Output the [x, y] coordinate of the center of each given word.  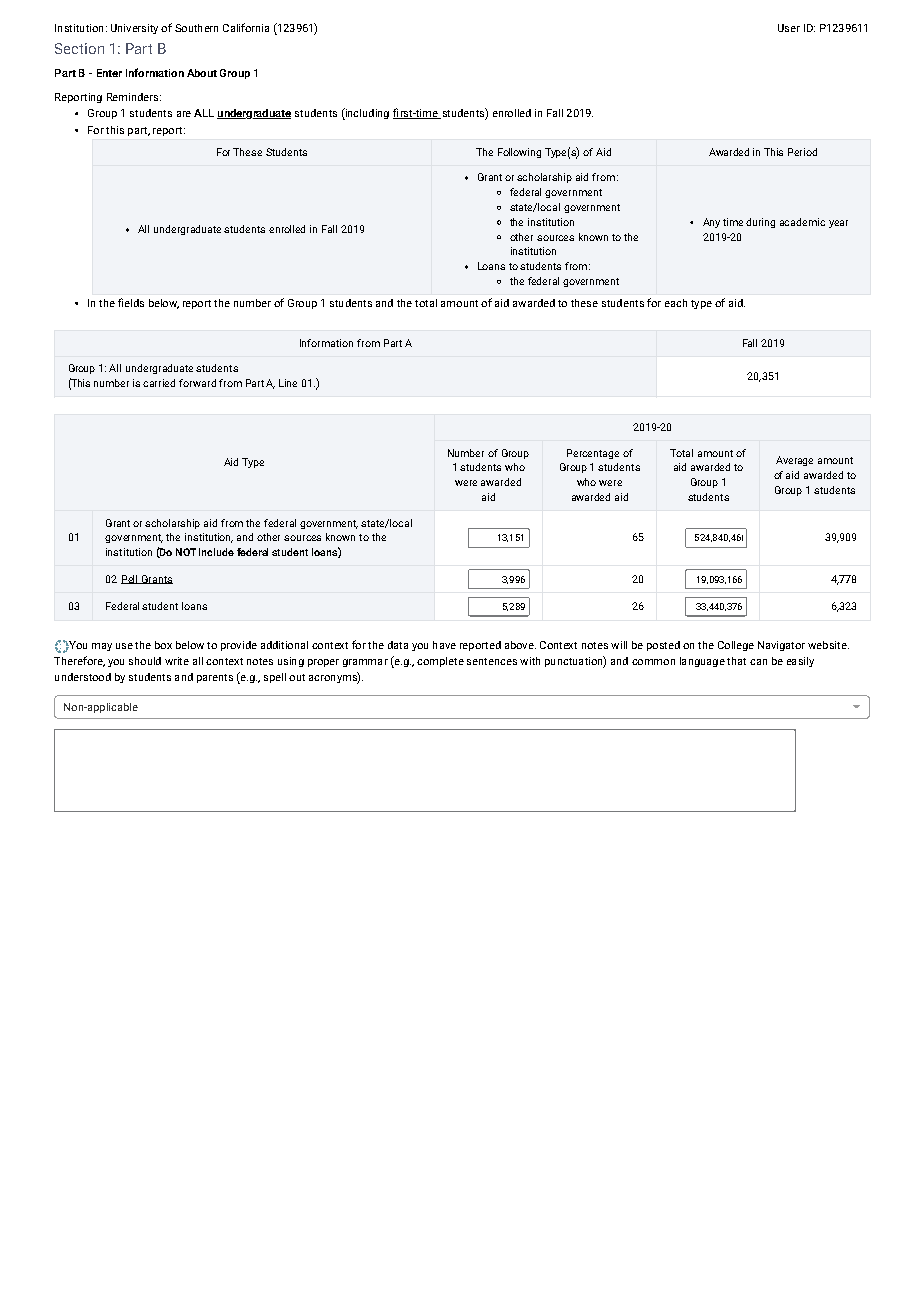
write [177, 661]
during [760, 223]
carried [159, 383]
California [246, 27]
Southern [196, 28]
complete [440, 662]
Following [519, 153]
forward [197, 383]
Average [794, 461]
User [789, 28]
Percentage [593, 454]
